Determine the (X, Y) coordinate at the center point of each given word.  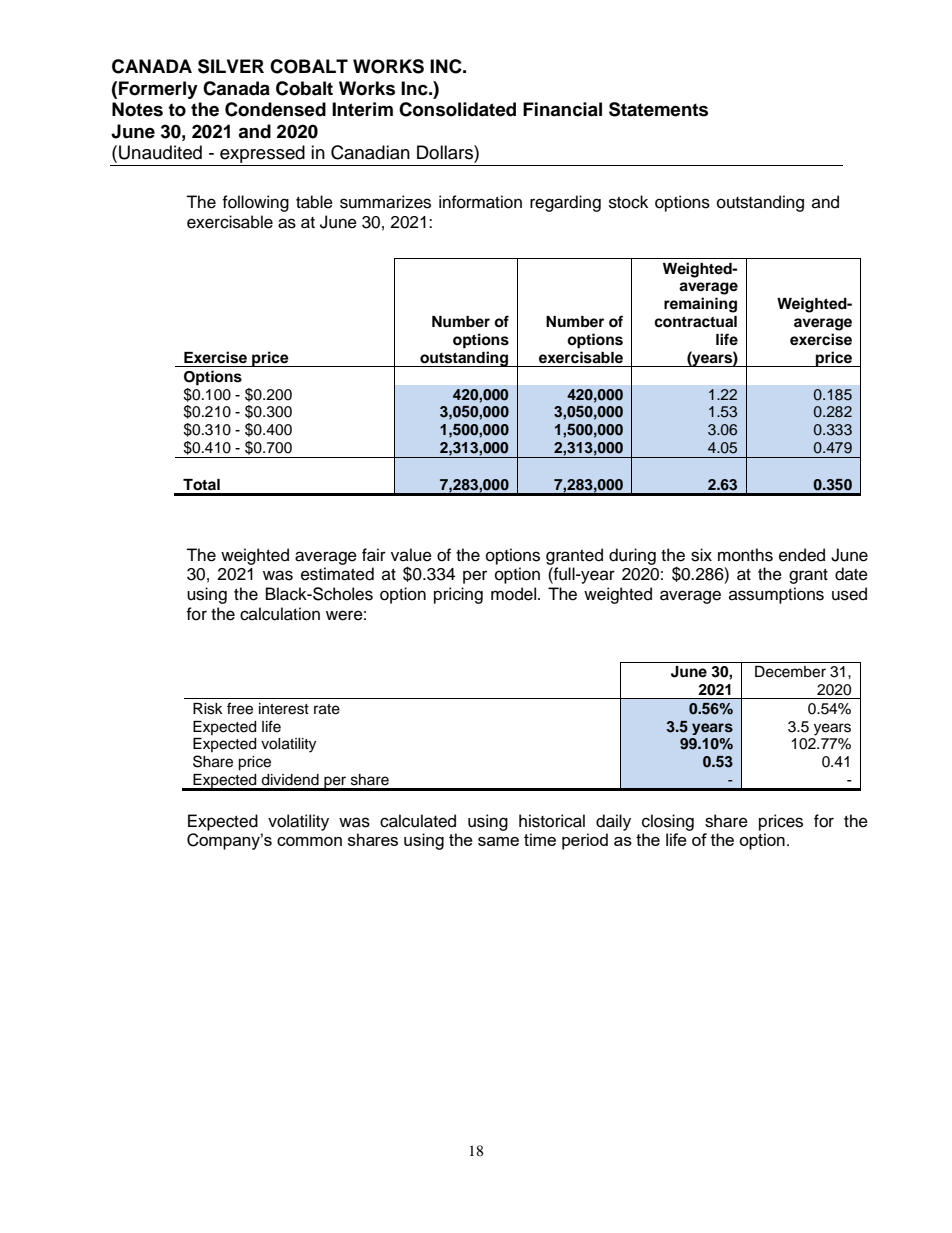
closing (668, 822)
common (309, 841)
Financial (562, 109)
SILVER (231, 66)
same (498, 841)
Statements (658, 109)
